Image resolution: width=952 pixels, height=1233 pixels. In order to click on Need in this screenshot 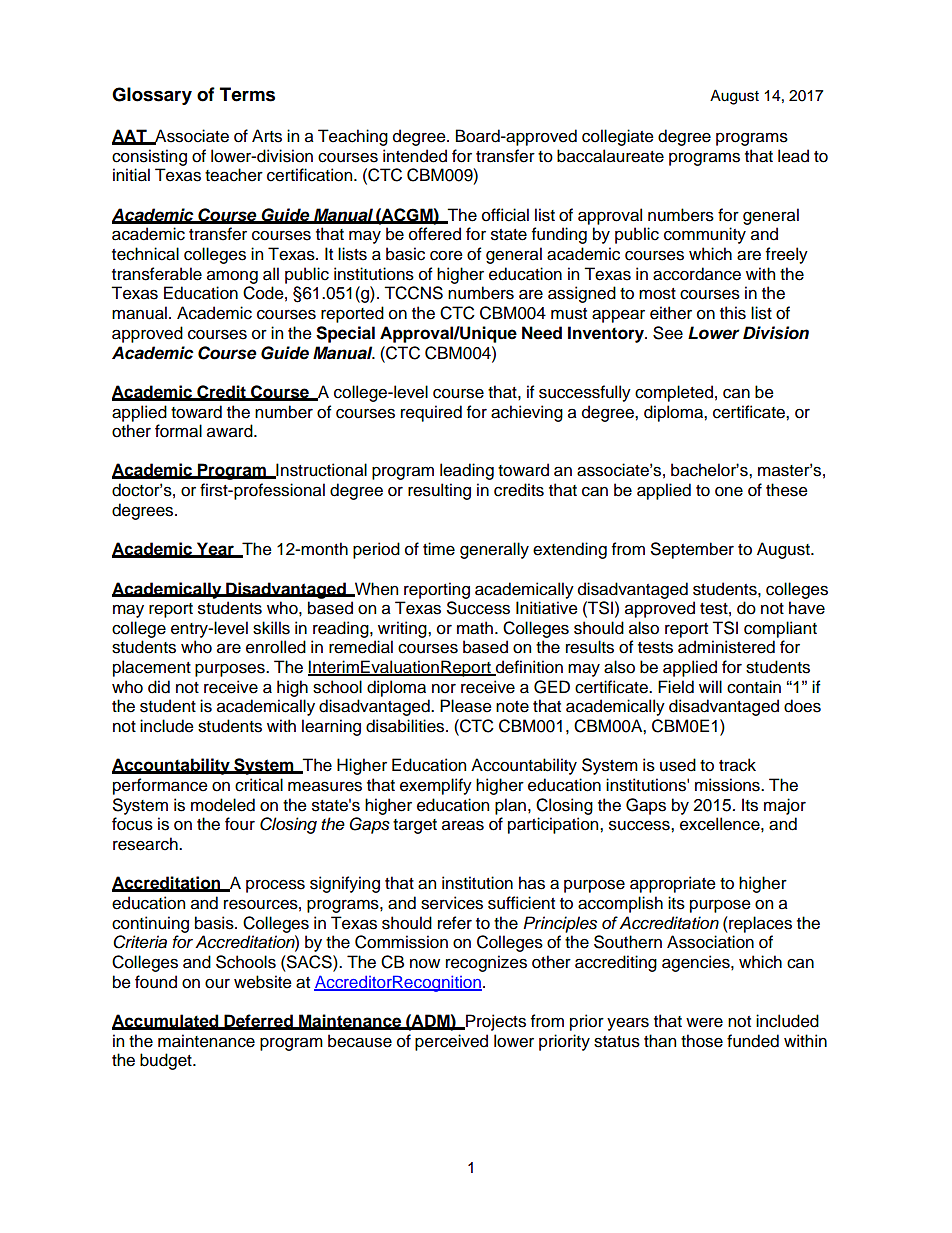, I will do `click(542, 333)`.
